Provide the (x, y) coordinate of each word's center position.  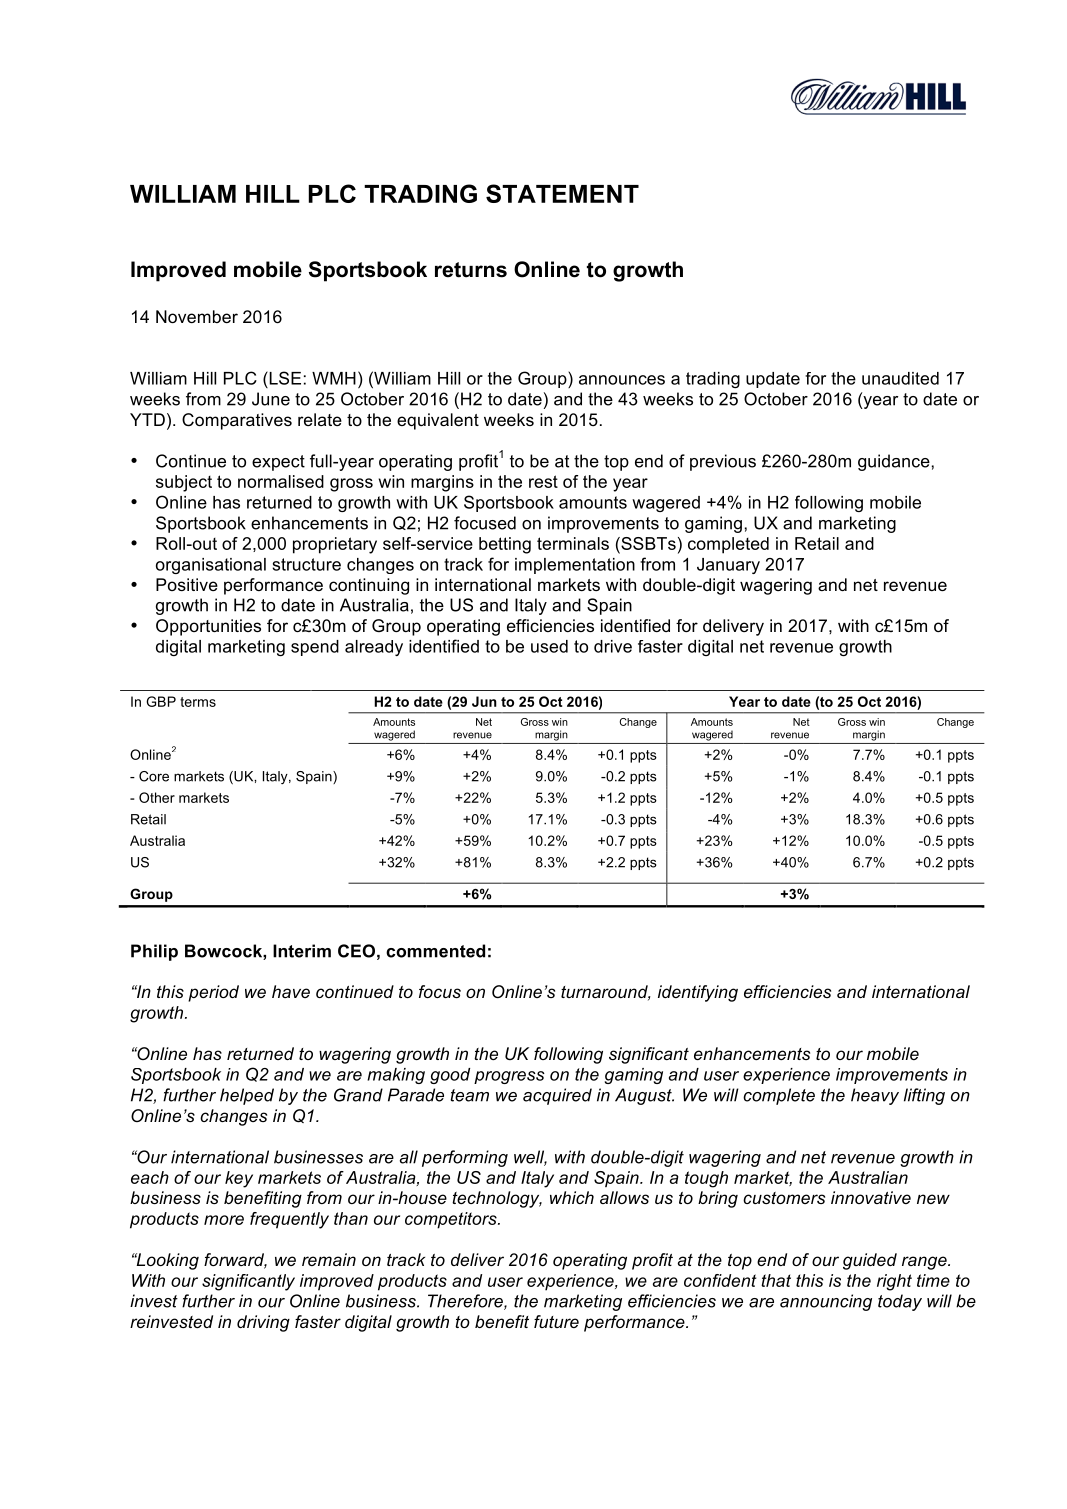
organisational (211, 566)
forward (235, 1261)
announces (622, 380)
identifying (698, 993)
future (556, 1321)
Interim (302, 951)
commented (435, 951)
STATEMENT (562, 193)
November (197, 316)
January (728, 566)
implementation (575, 566)
